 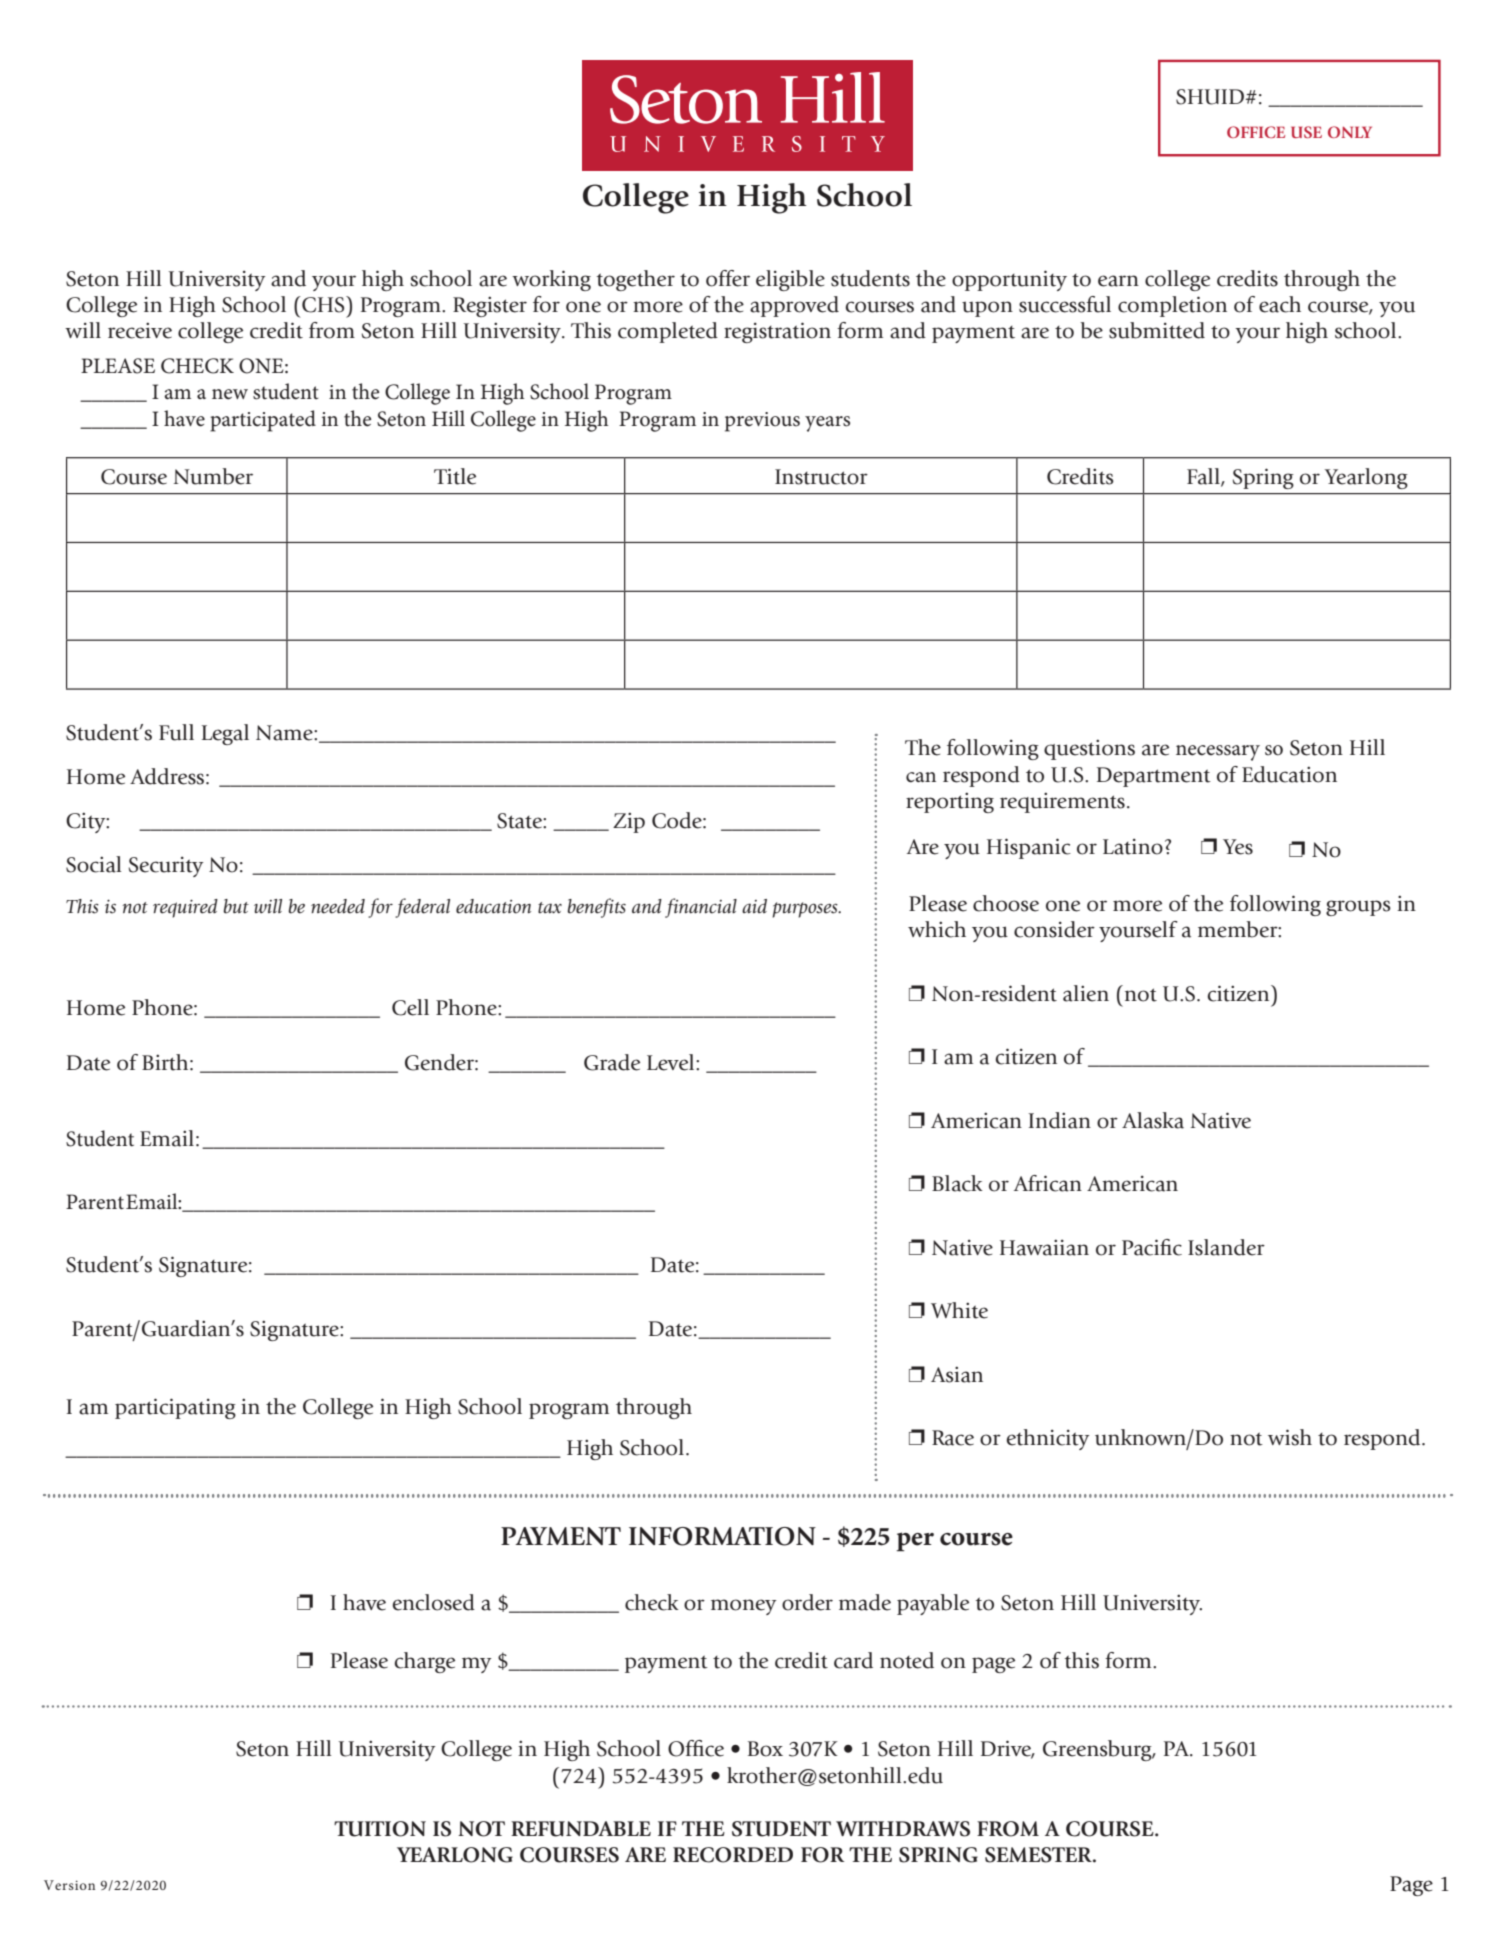 I want to click on Number, so click(x=213, y=476).
